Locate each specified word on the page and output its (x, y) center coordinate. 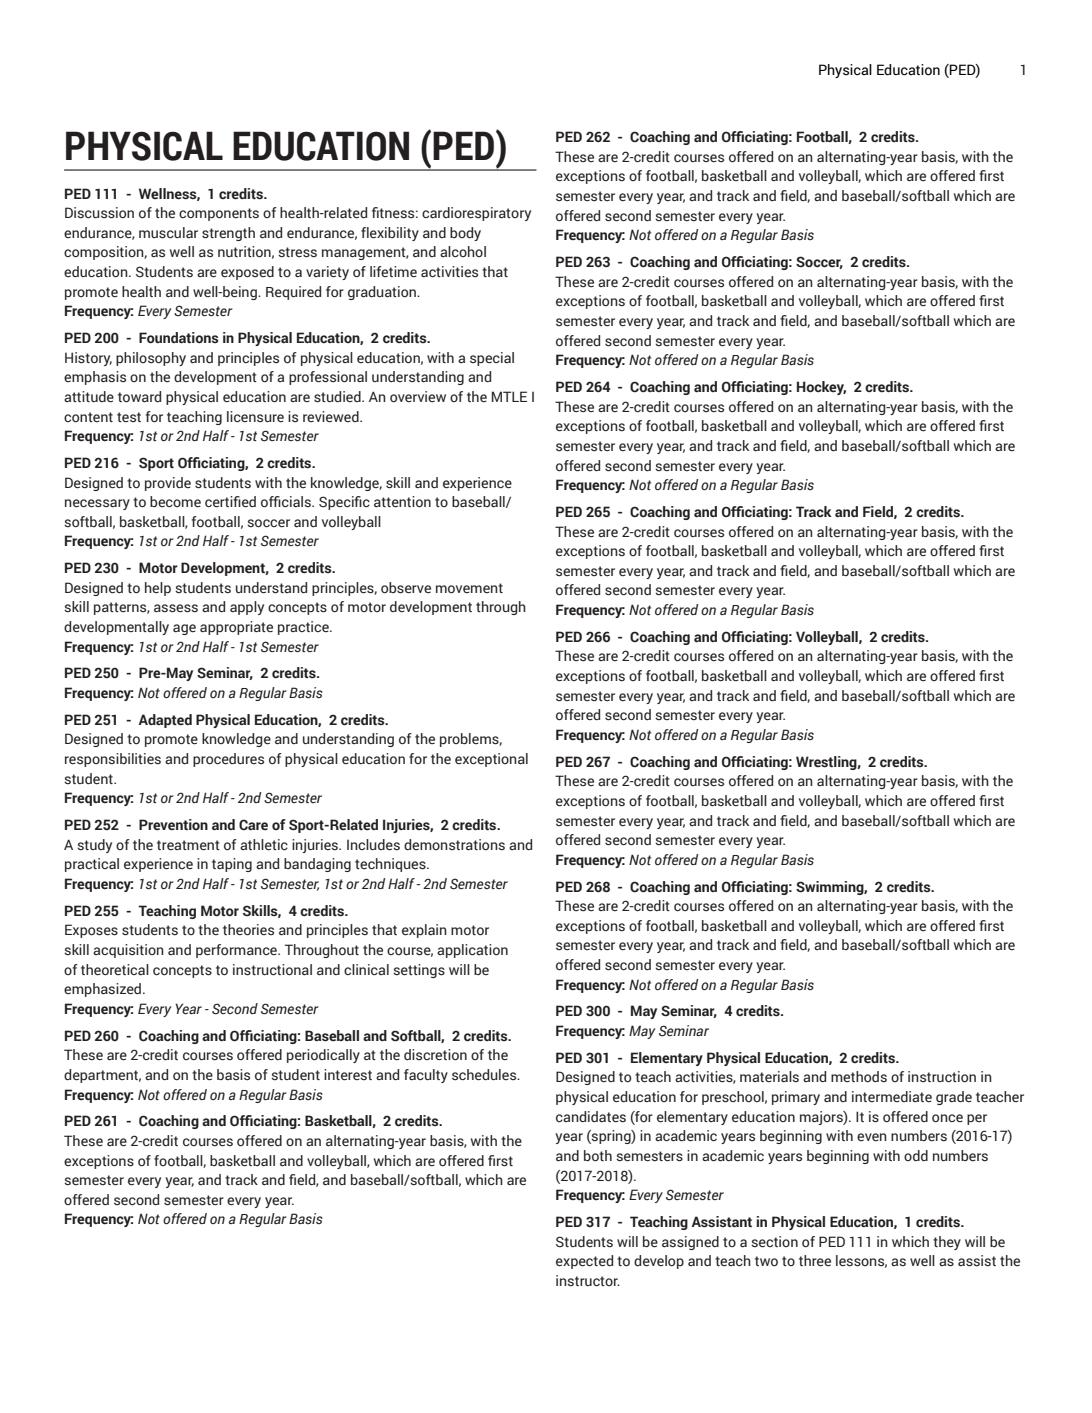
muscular (168, 233)
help (158, 589)
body (465, 234)
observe (406, 588)
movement (469, 588)
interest (348, 1075)
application (472, 951)
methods (859, 1076)
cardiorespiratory (476, 214)
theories (248, 929)
